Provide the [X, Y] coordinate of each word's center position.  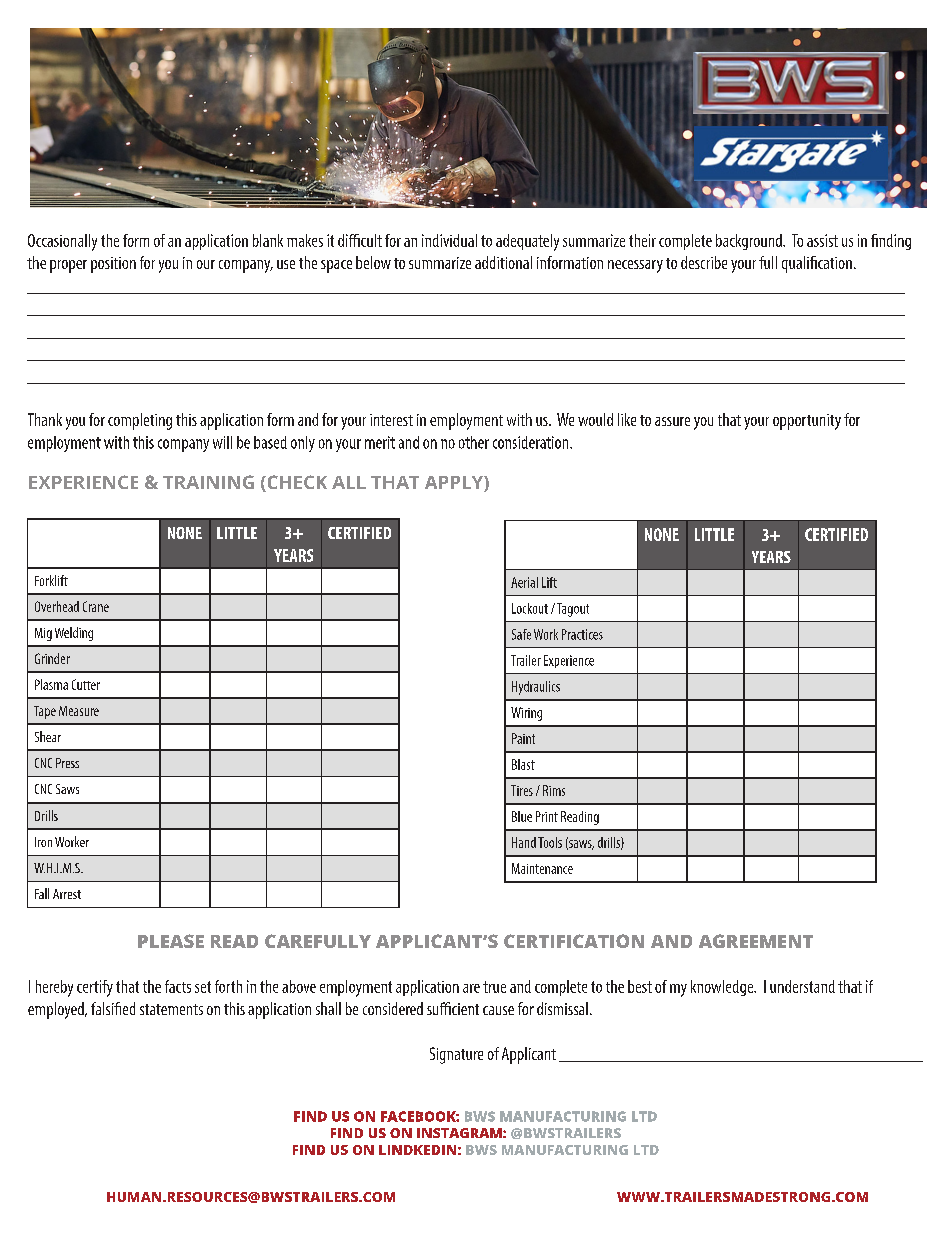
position [113, 265]
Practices [582, 634]
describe [704, 262]
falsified [113, 1008]
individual [449, 240]
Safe [521, 634]
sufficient [453, 1008]
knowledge [723, 988]
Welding [74, 634]
